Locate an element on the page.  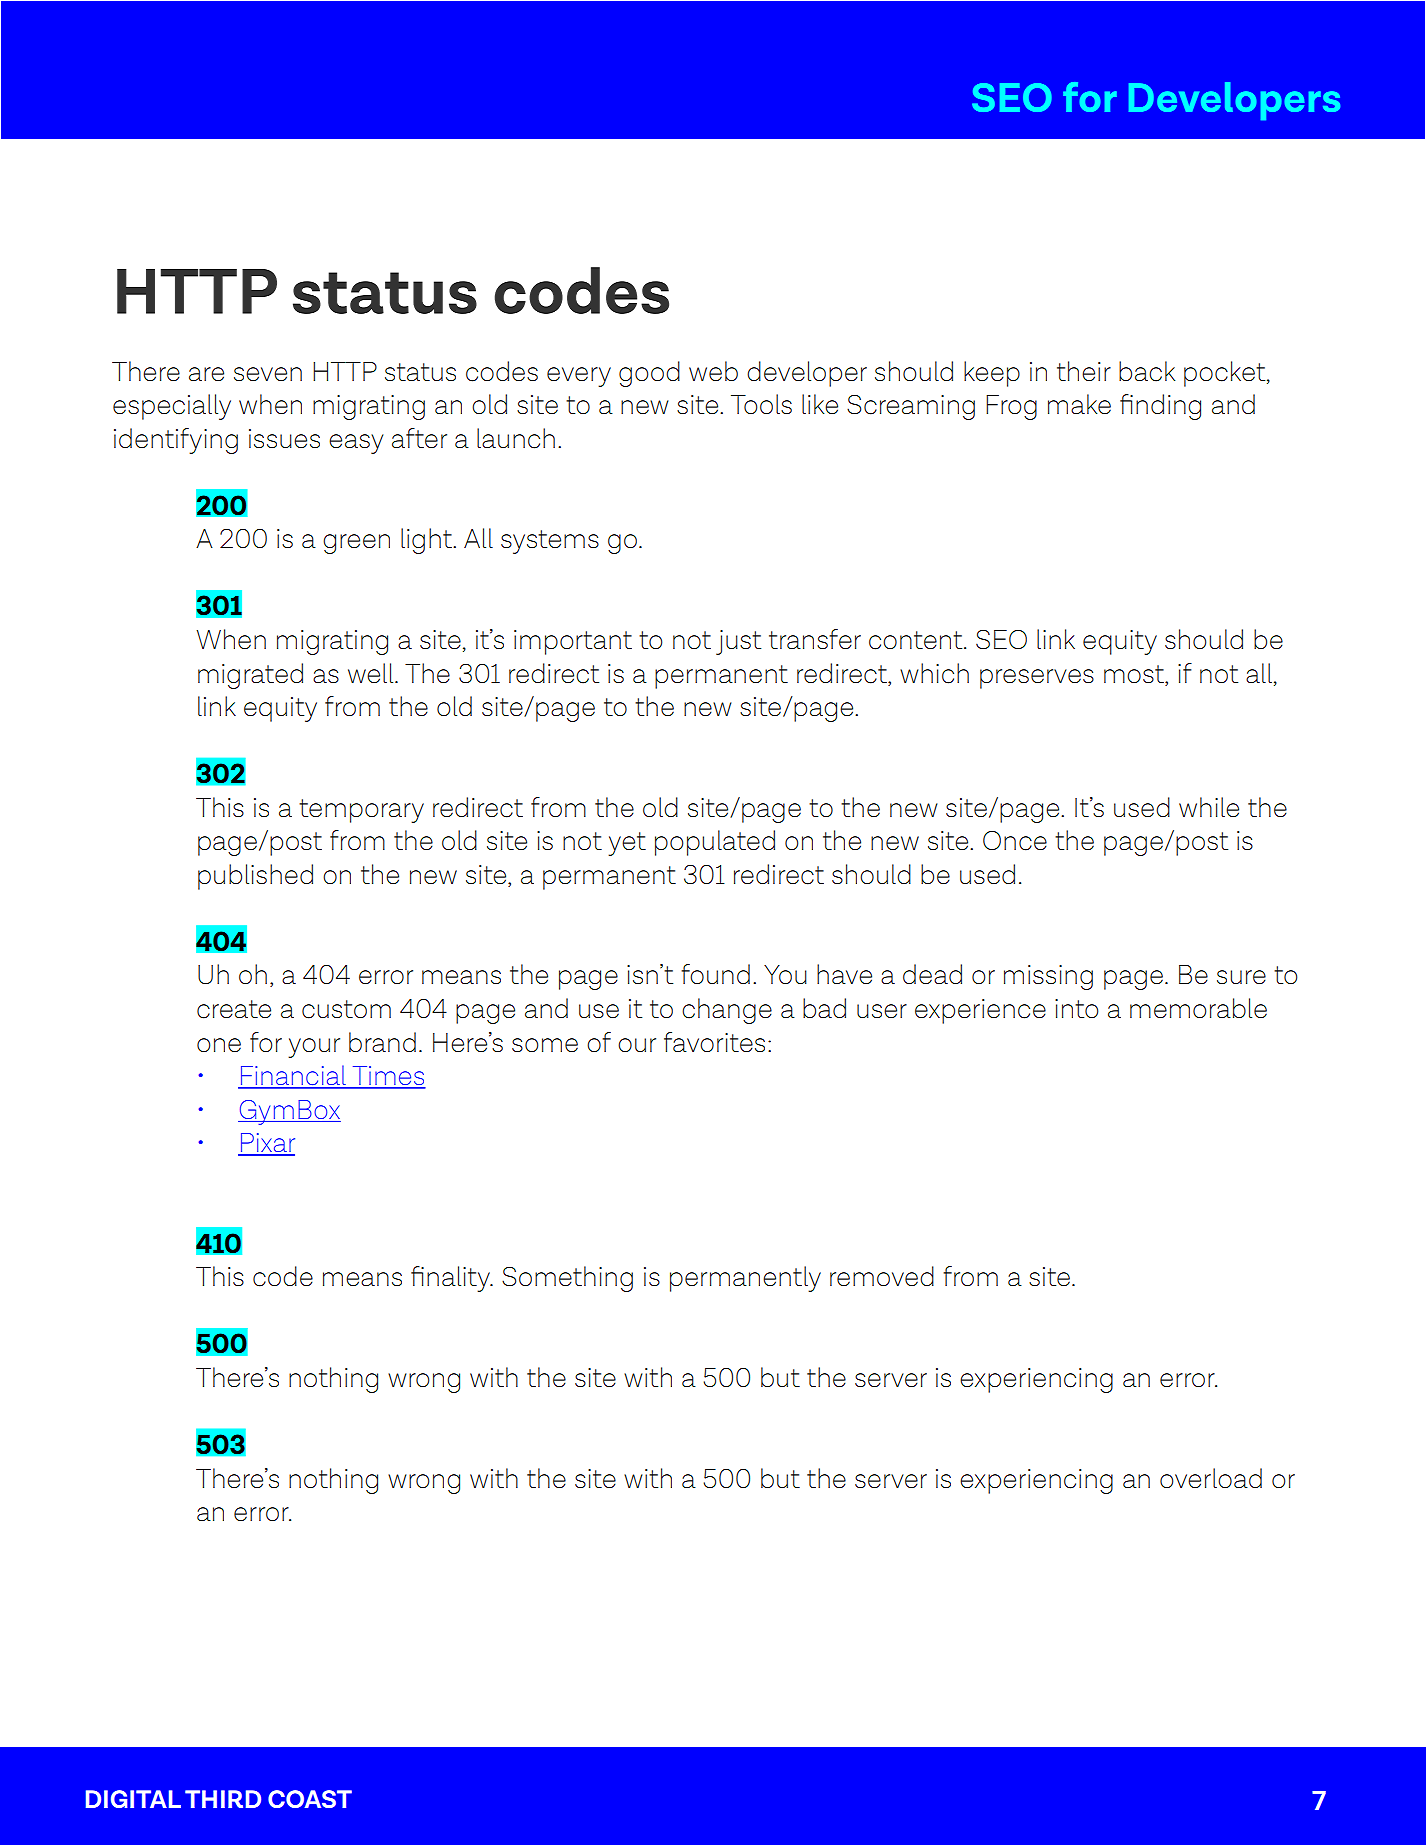
make is located at coordinates (1079, 404).
